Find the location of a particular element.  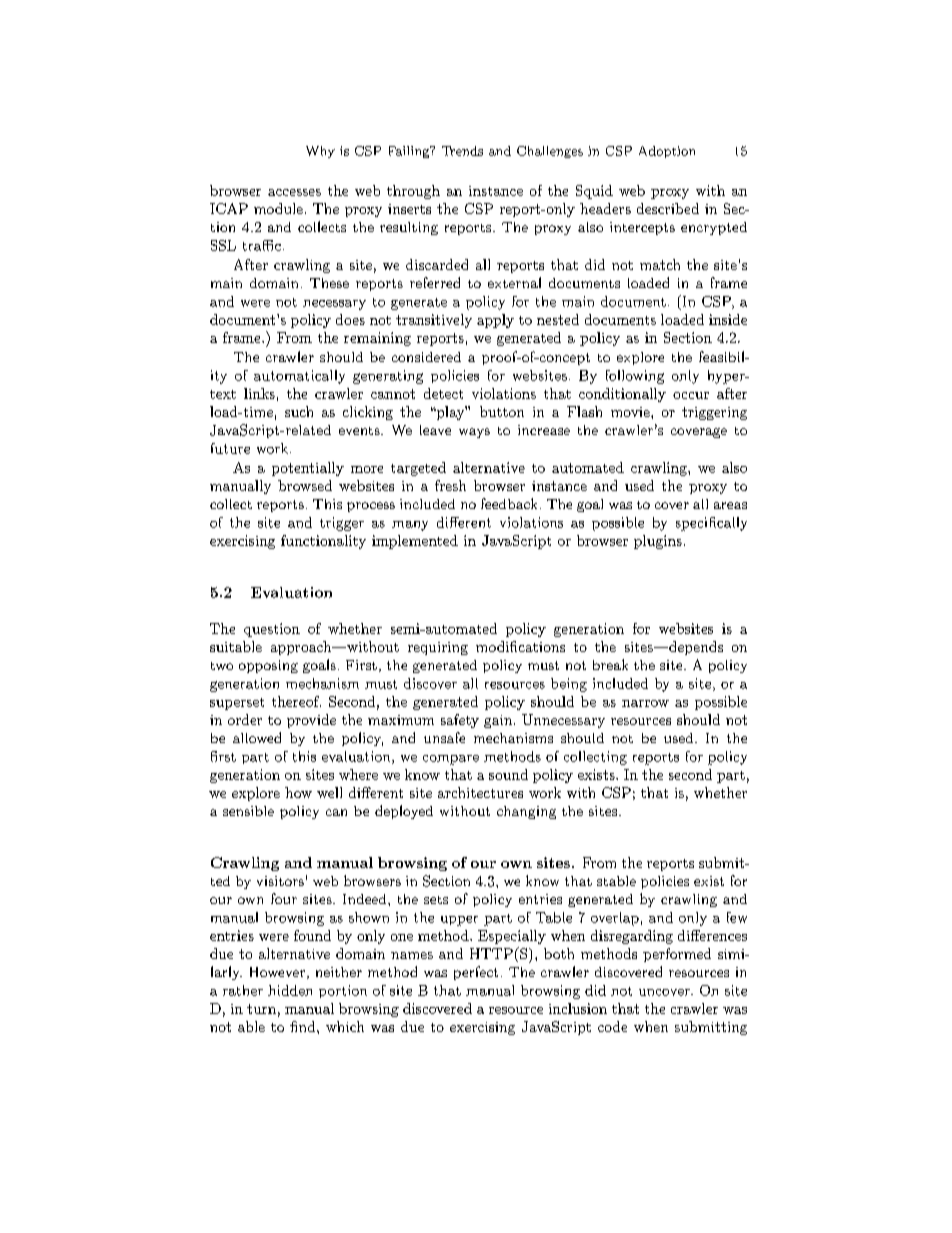

opposing is located at coordinates (268, 666).
